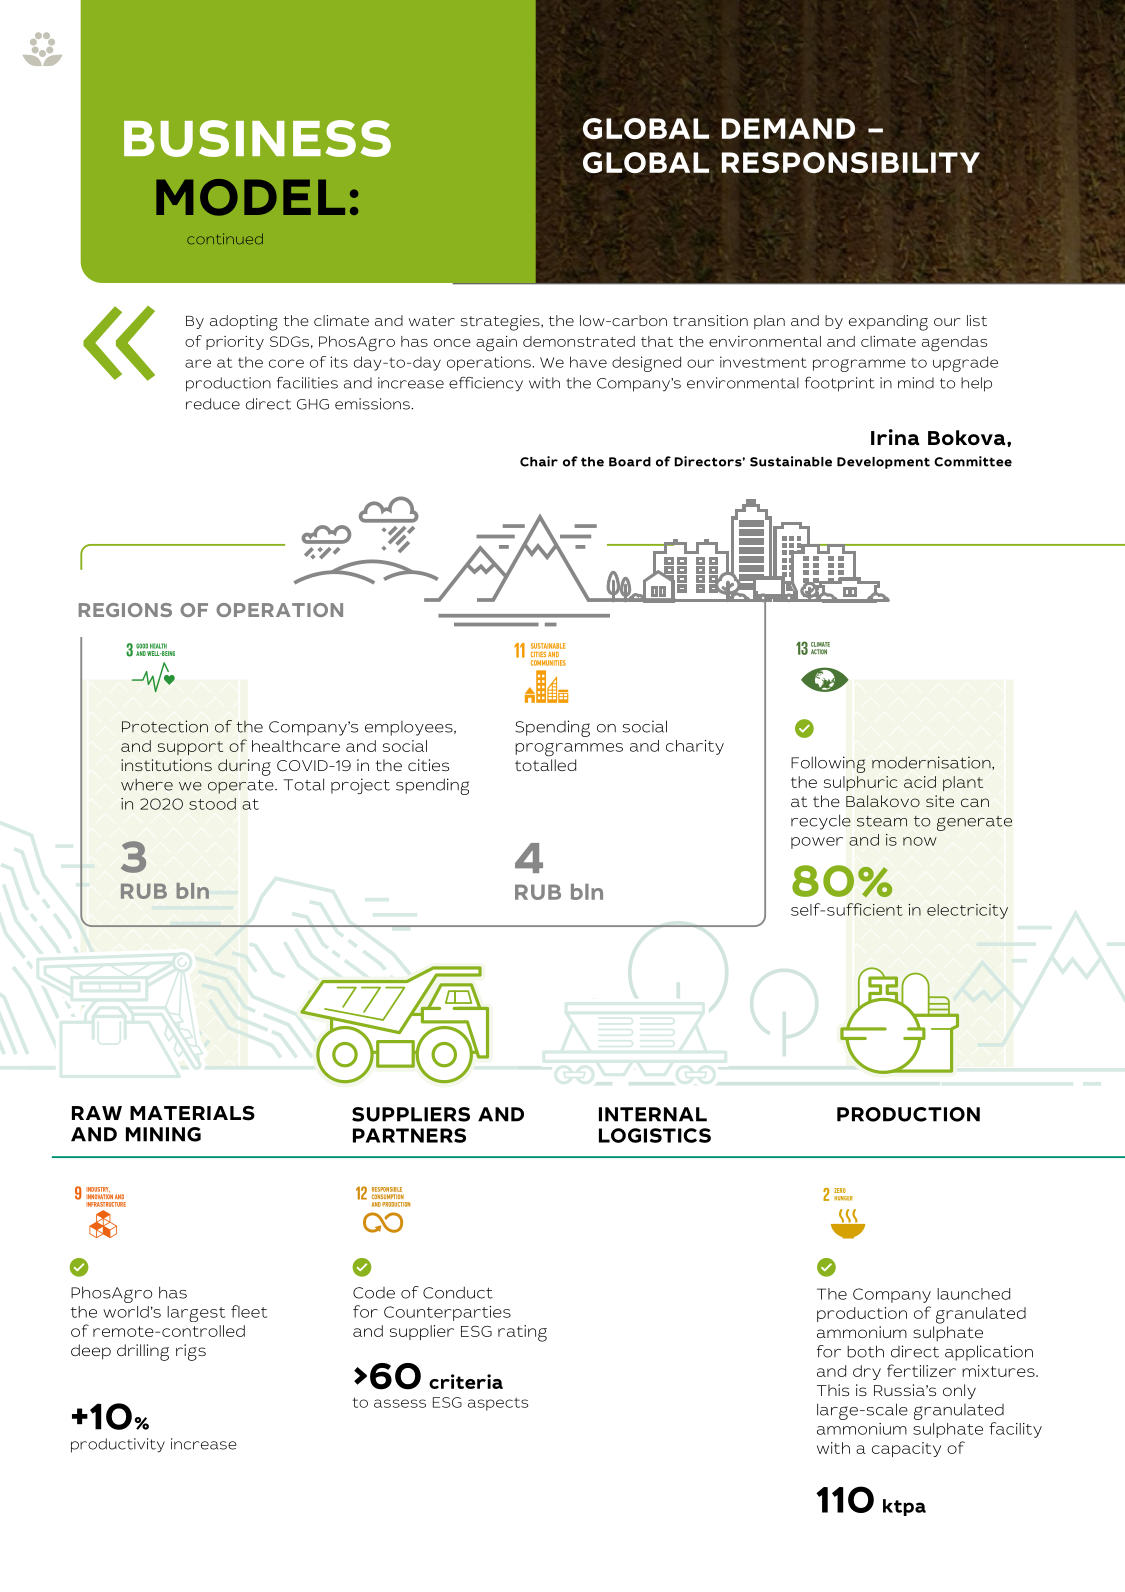 Image resolution: width=1125 pixels, height=1592 pixels. Describe the element at coordinates (906, 1449) in the image. I see `capacity` at that location.
